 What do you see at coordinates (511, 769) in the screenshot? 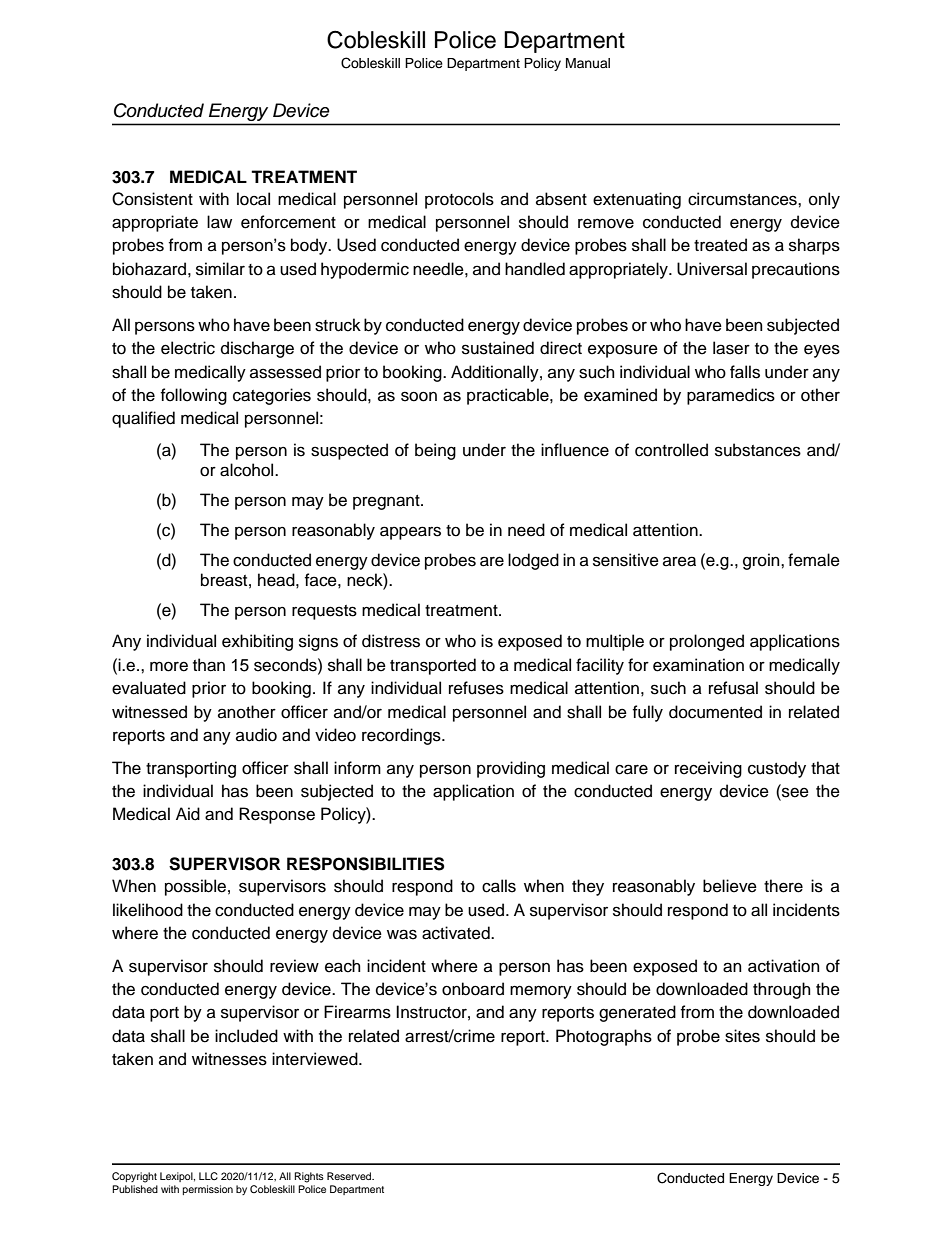
I see `providing` at bounding box center [511, 769].
